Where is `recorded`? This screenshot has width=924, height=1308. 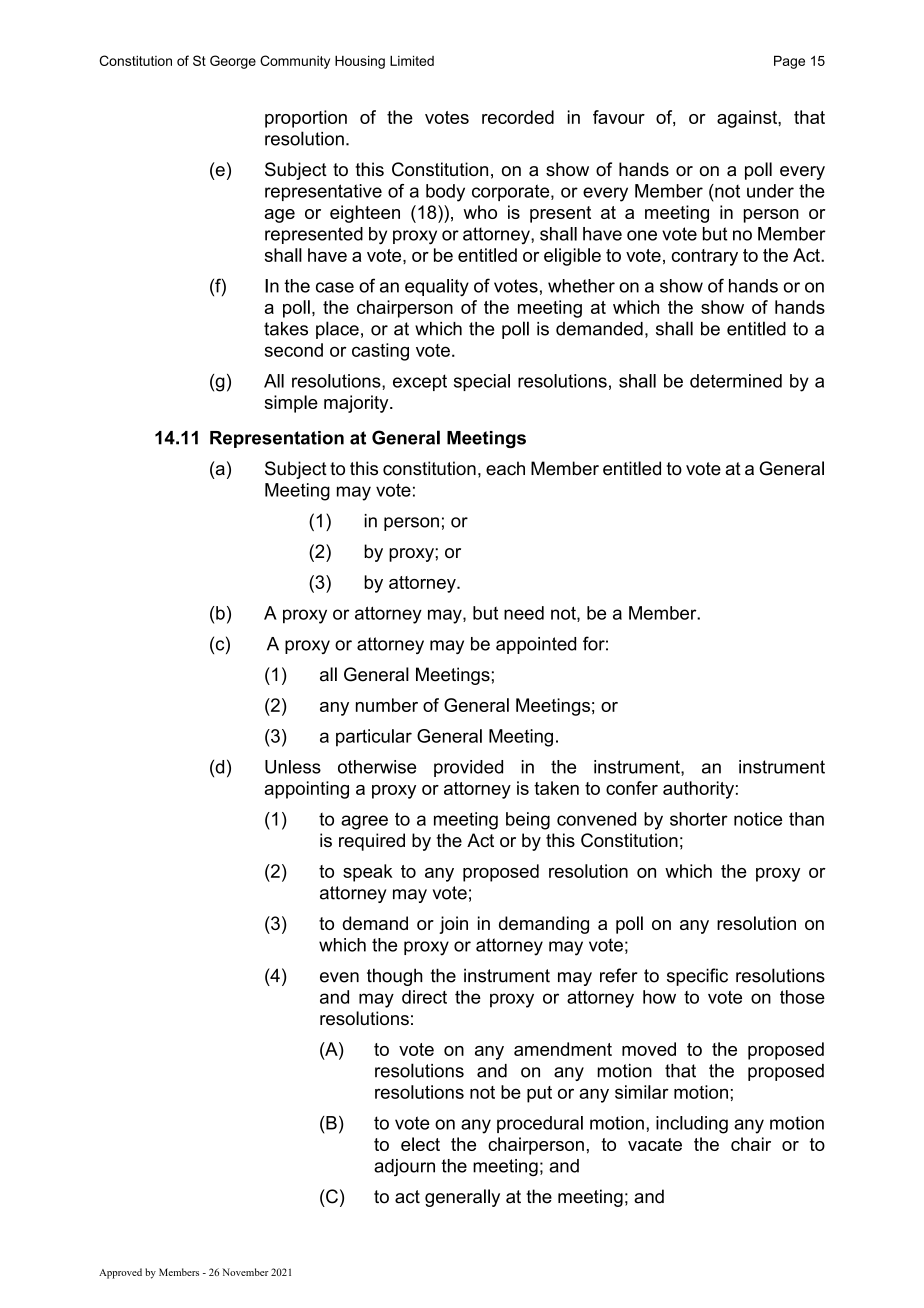 recorded is located at coordinates (518, 117).
